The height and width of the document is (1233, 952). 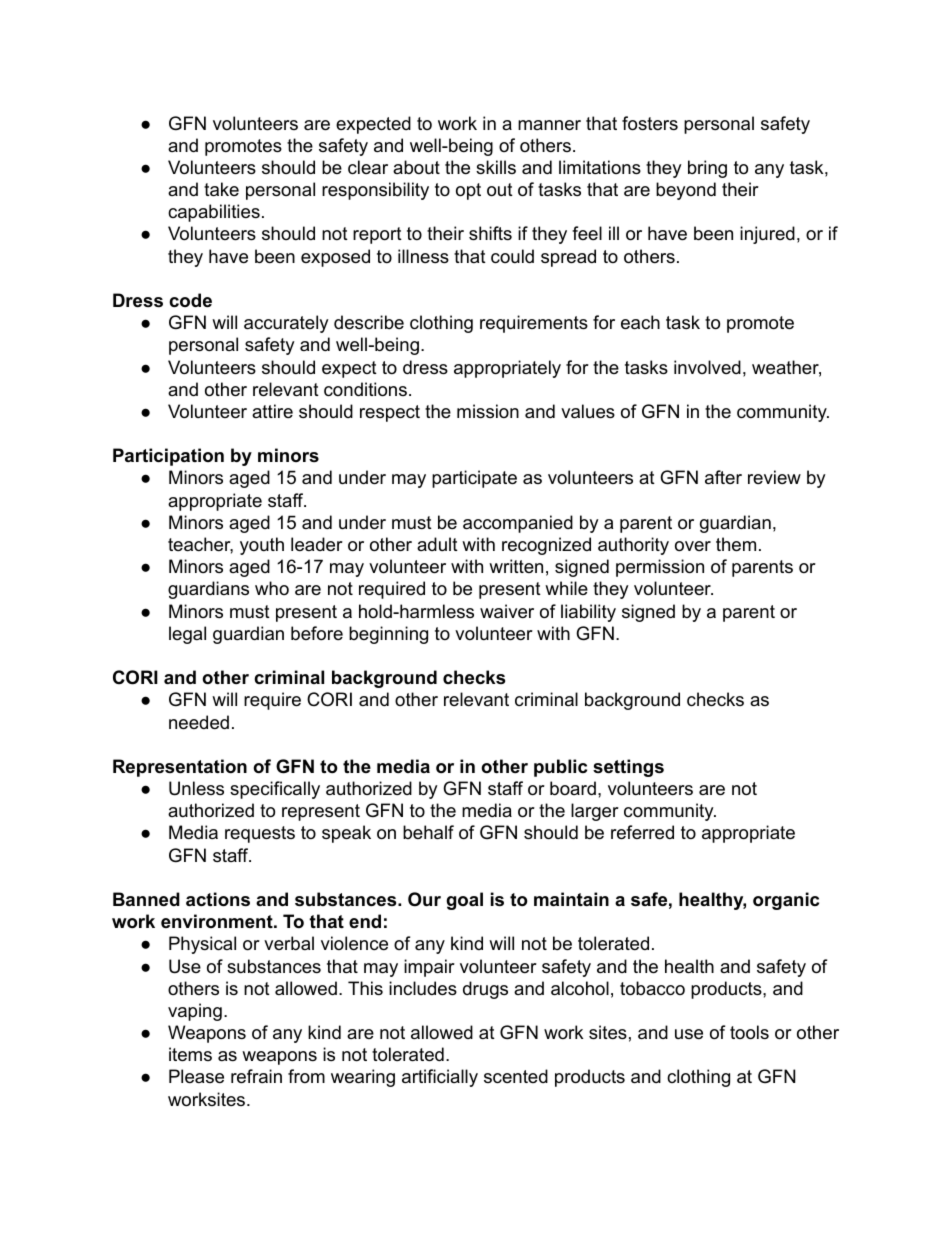 I want to click on who, so click(x=272, y=588).
